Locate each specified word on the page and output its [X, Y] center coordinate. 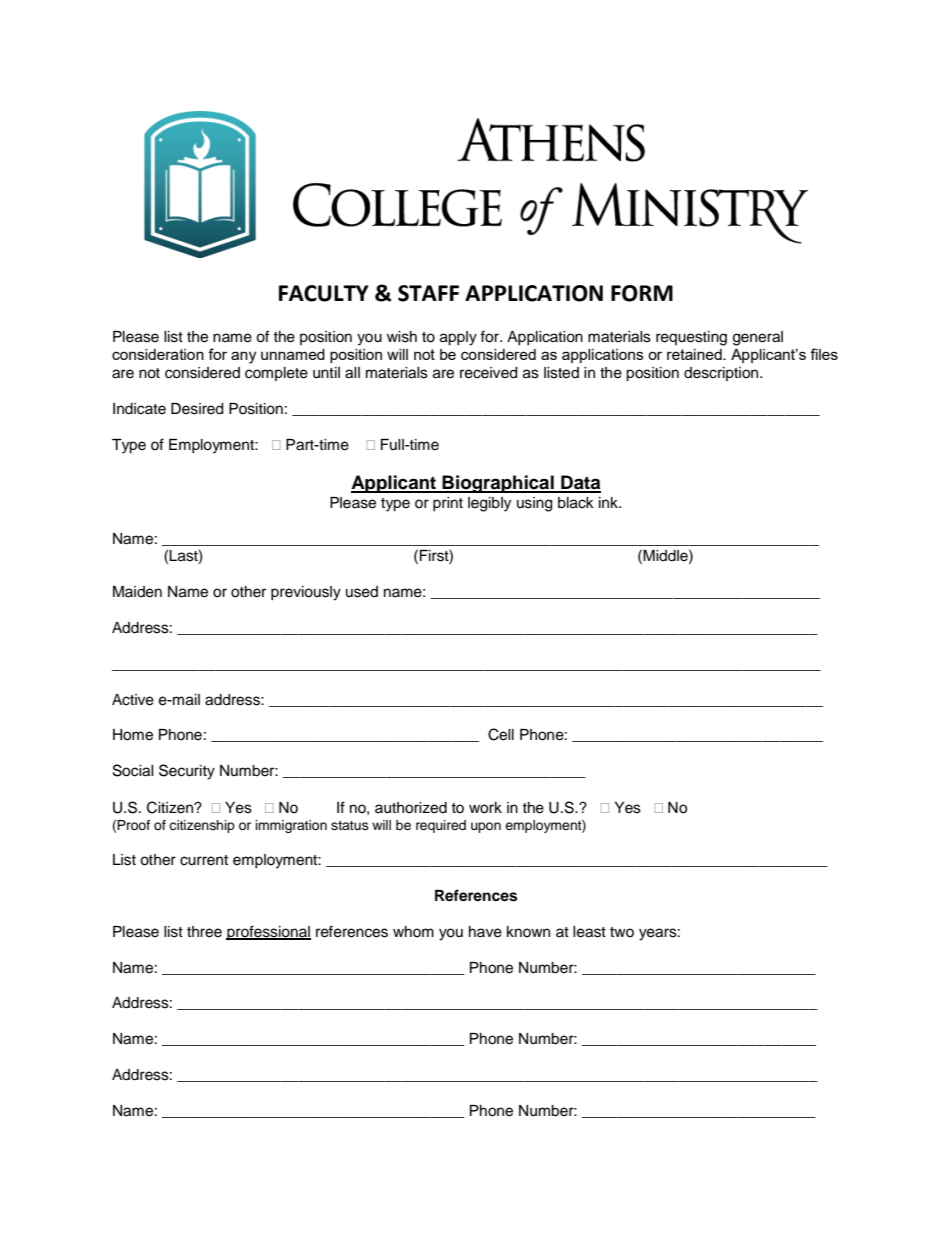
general [758, 338]
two [622, 932]
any [243, 357]
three [204, 932]
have [485, 932]
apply [458, 338]
